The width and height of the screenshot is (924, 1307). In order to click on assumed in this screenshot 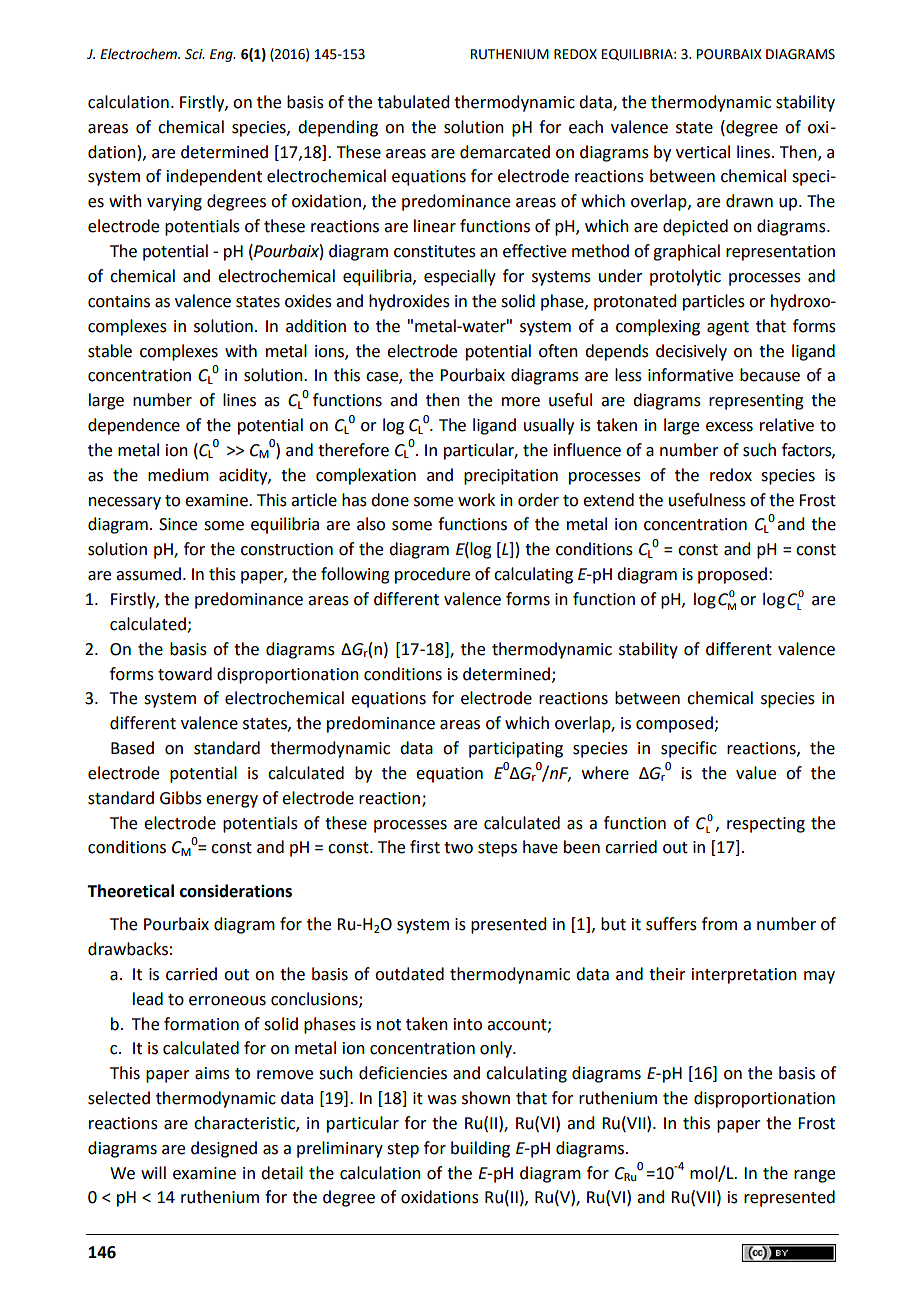, I will do `click(148, 574)`.
